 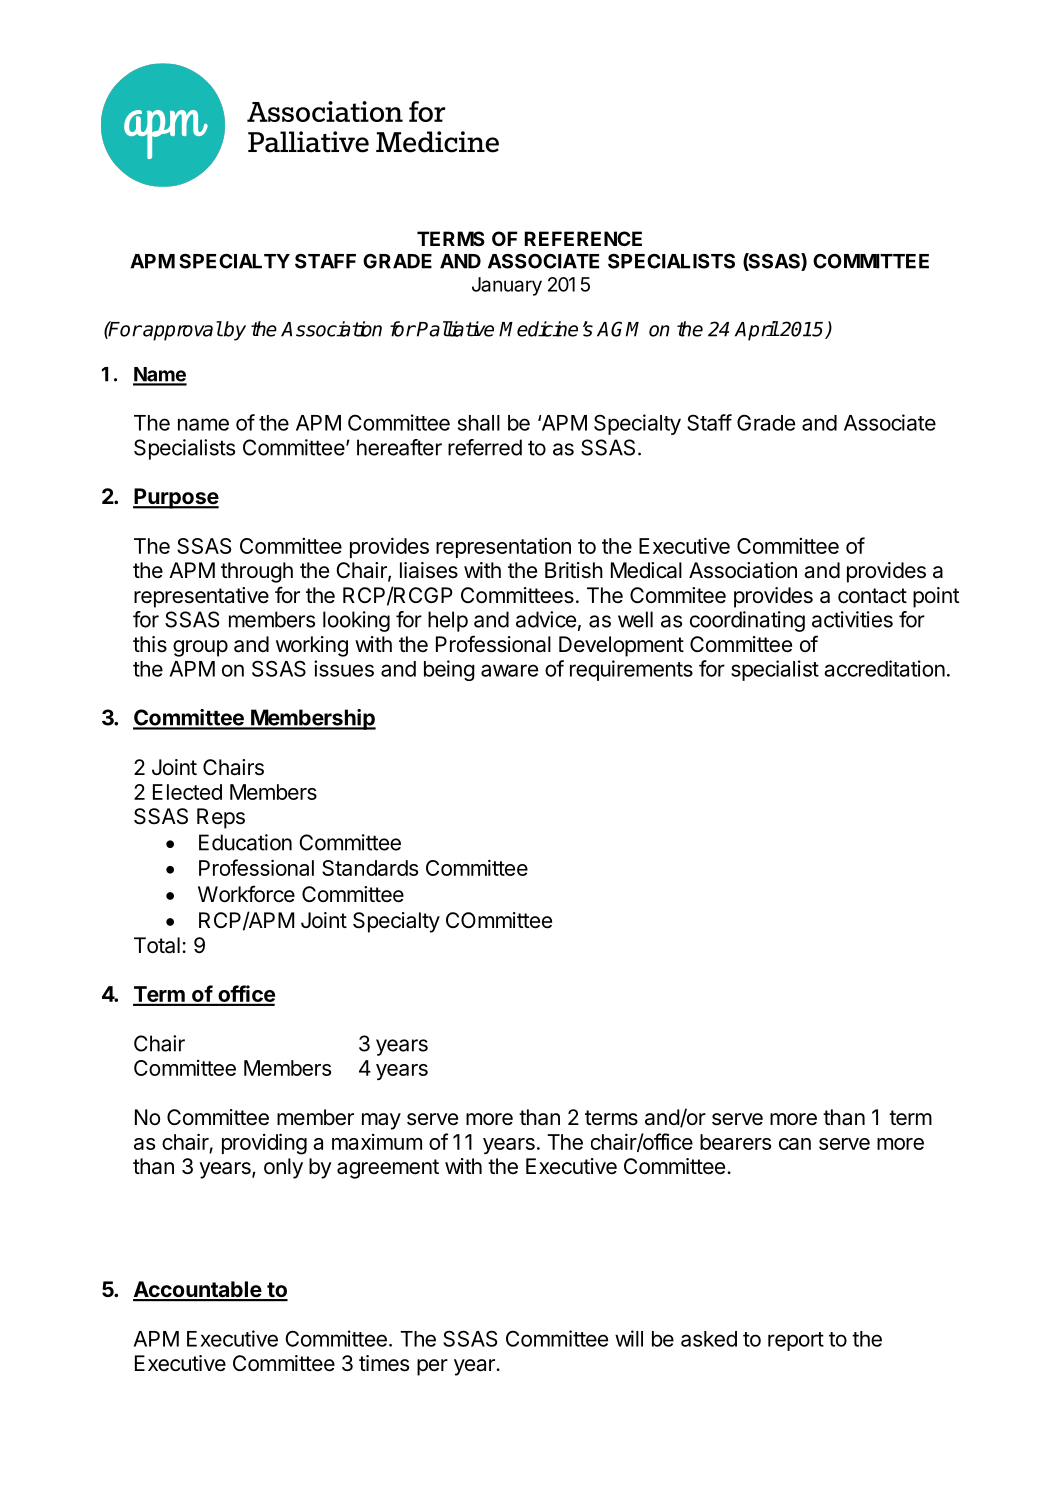 What do you see at coordinates (796, 1341) in the screenshot?
I see `report` at bounding box center [796, 1341].
